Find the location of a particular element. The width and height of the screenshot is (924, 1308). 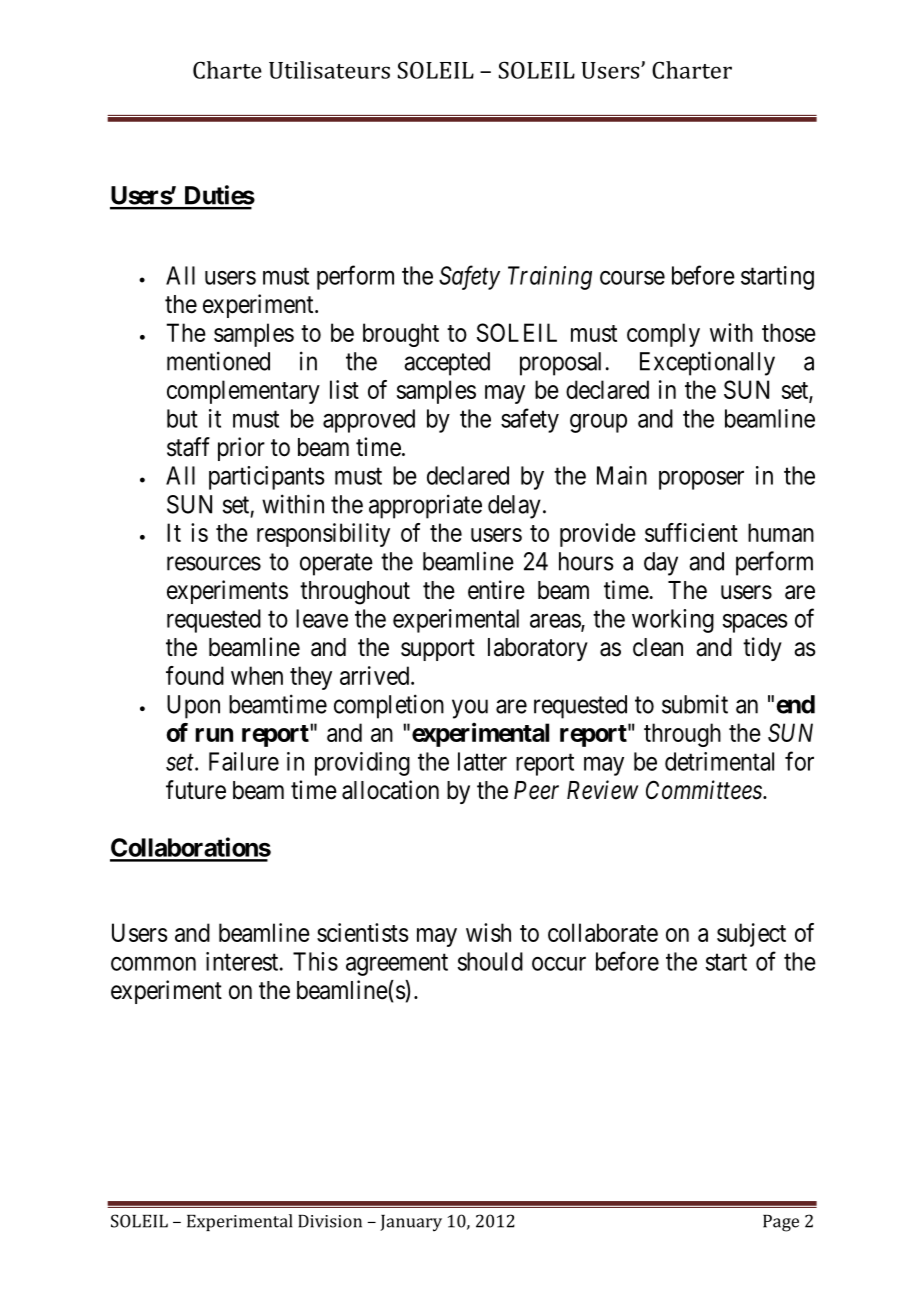

January is located at coordinates (411, 1223).
